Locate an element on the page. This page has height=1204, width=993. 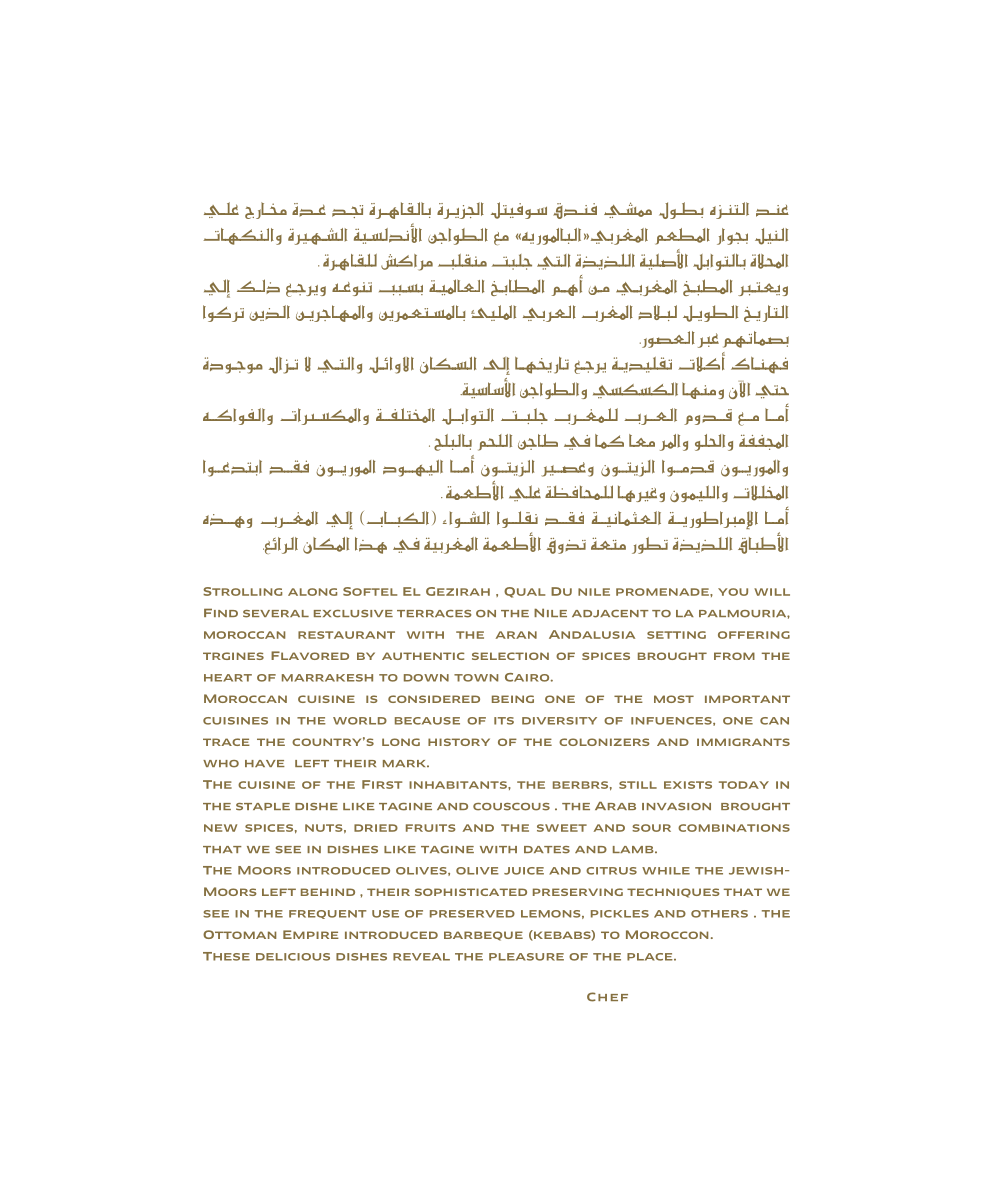
several is located at coordinates (276, 614).
